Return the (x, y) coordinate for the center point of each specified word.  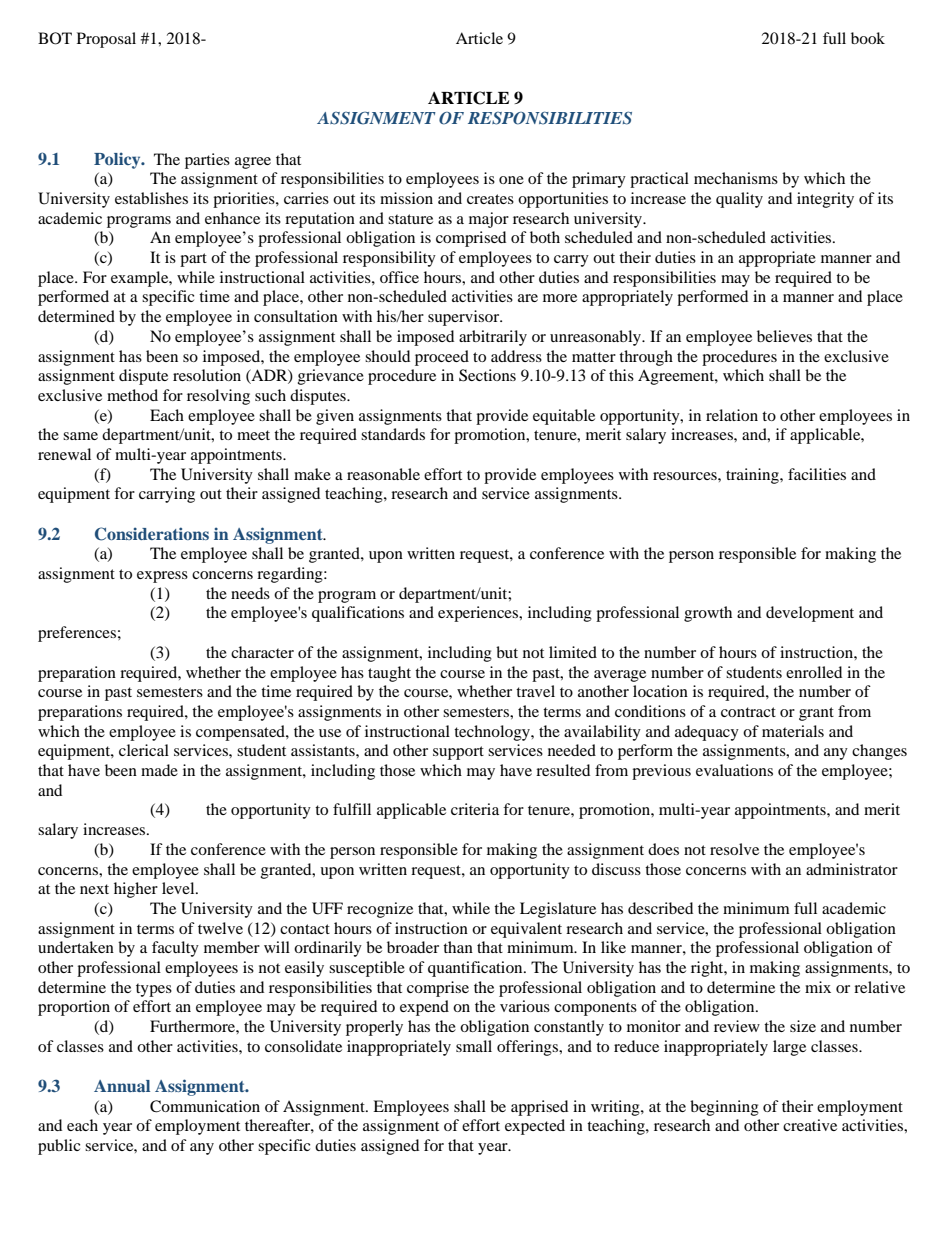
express (162, 577)
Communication (205, 1106)
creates (490, 199)
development (810, 614)
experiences (479, 614)
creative (810, 1125)
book (868, 38)
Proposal (106, 40)
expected (535, 1127)
